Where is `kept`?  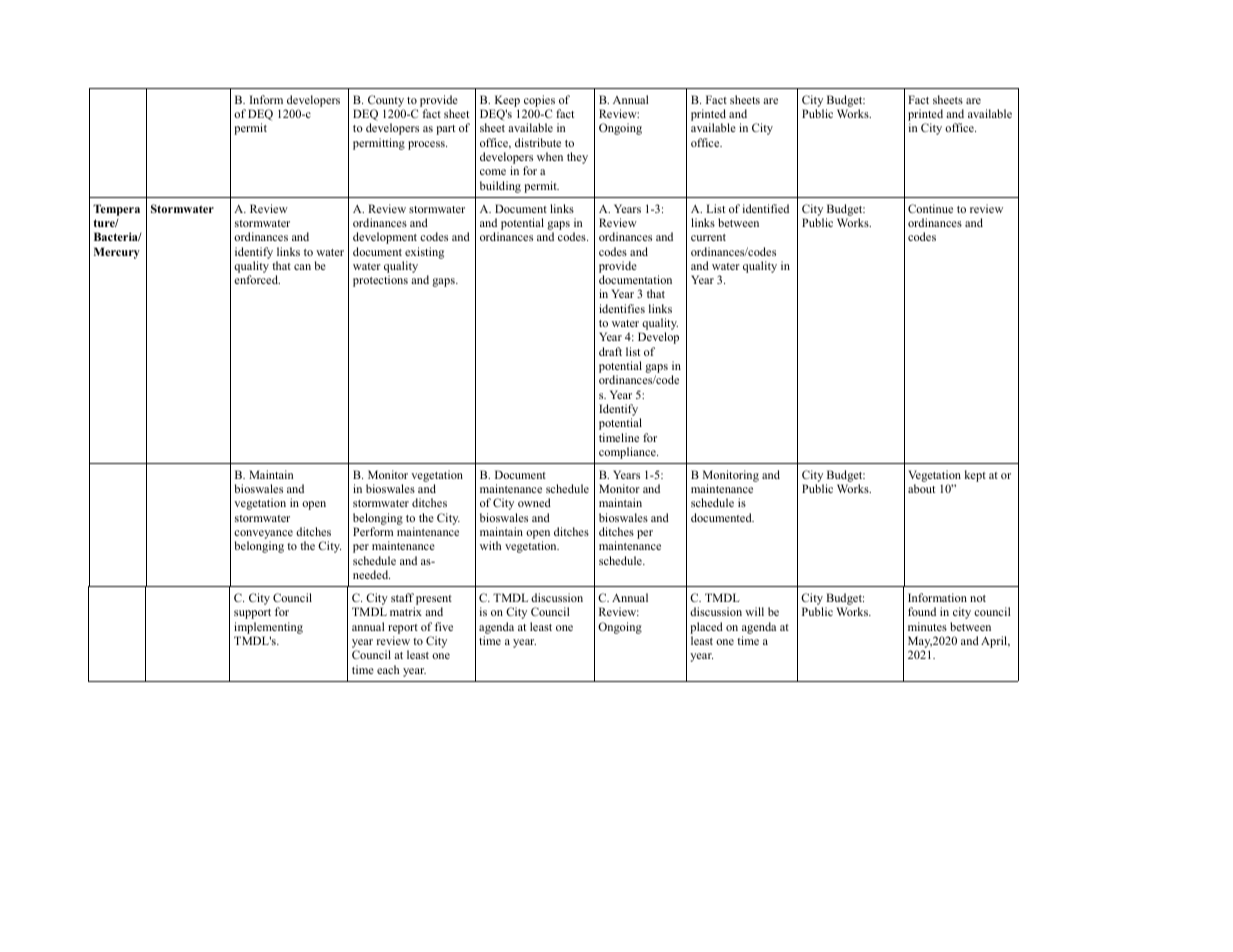
kept is located at coordinates (975, 476).
